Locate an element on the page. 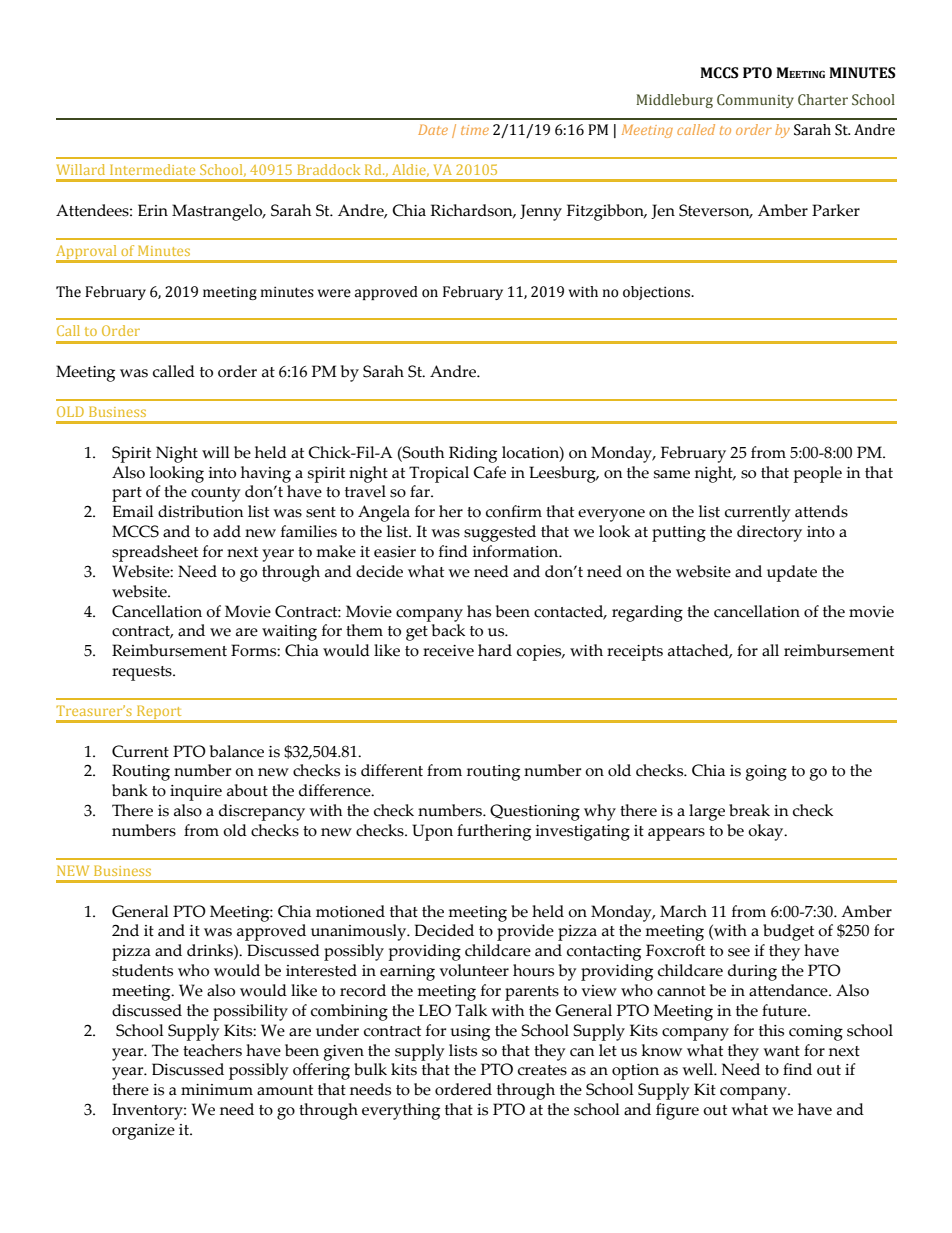 The width and height of the document is (952, 1233). minimum is located at coordinates (217, 1090).
